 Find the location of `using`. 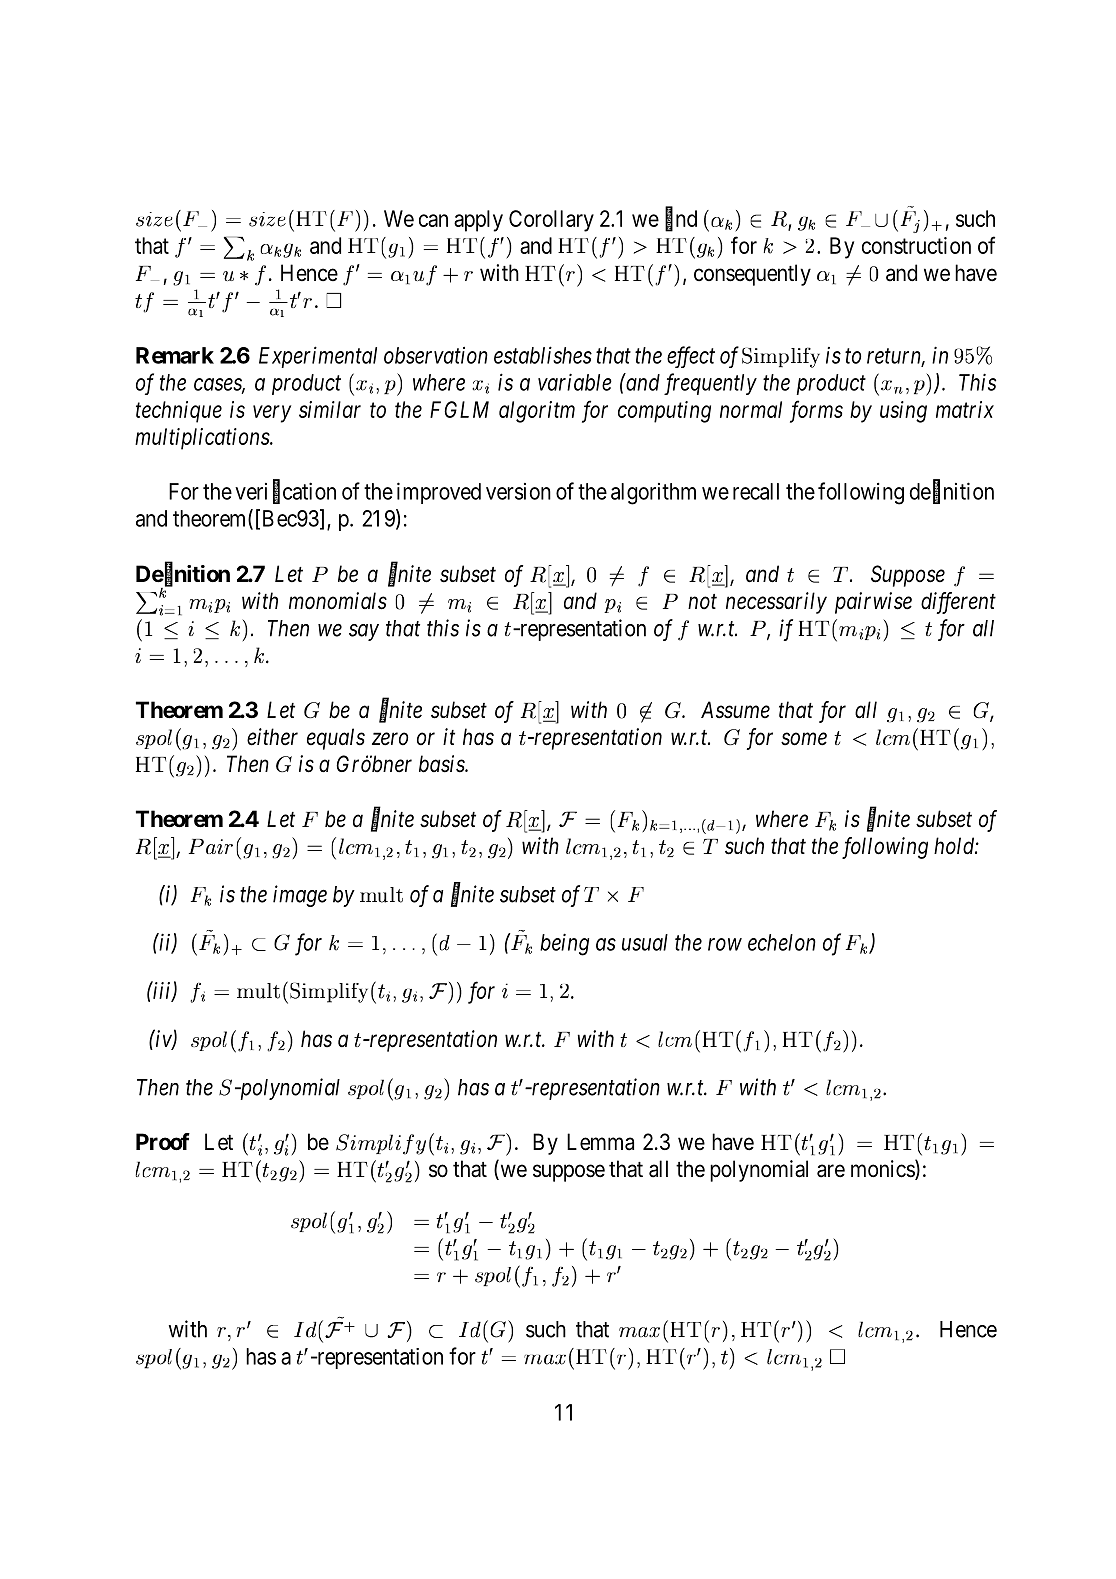

using is located at coordinates (903, 412).
